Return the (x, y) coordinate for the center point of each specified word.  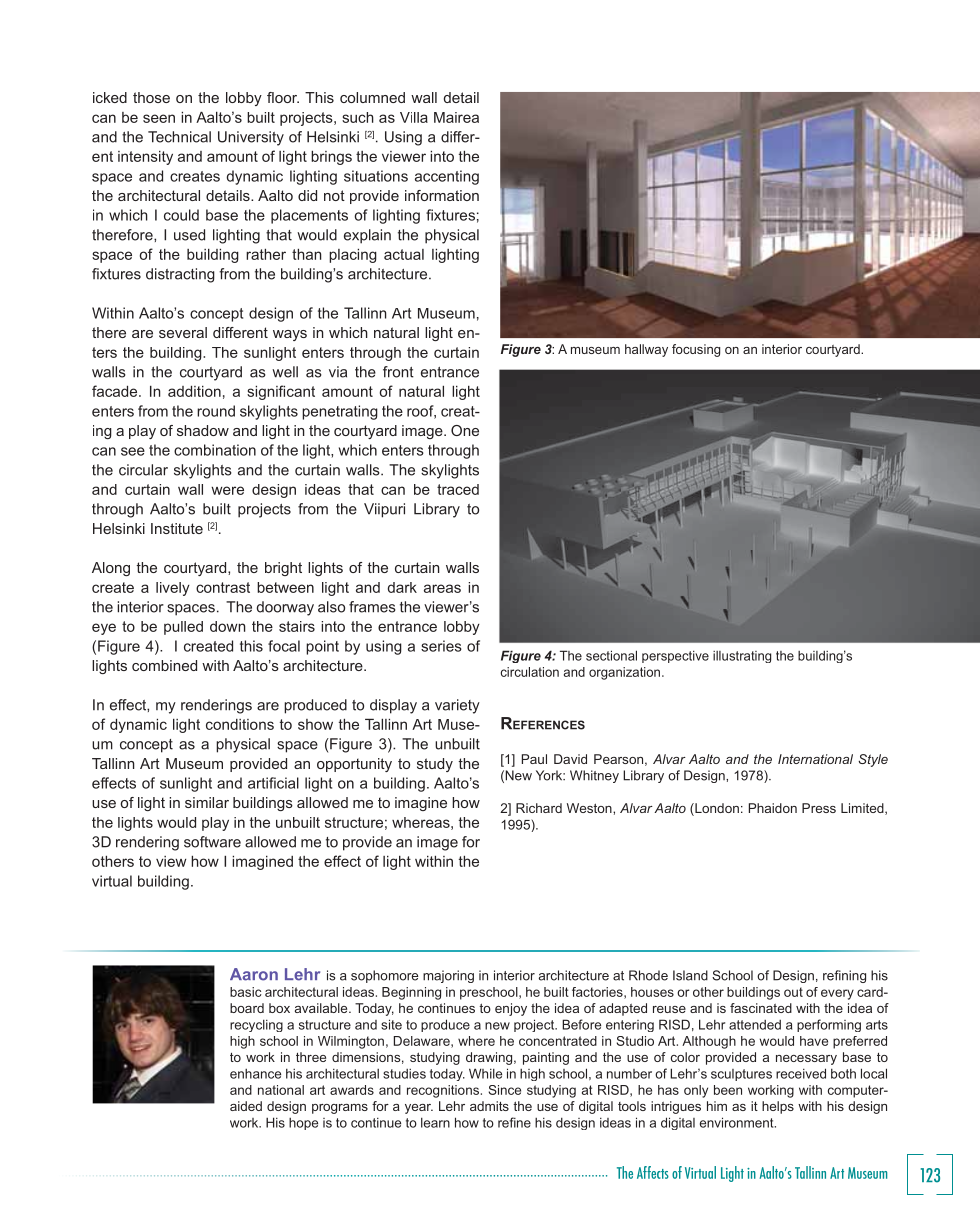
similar (207, 802)
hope (303, 1124)
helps (778, 1107)
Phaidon (773, 808)
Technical (179, 137)
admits (489, 1106)
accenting (447, 177)
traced (458, 489)
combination (215, 450)
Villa (414, 117)
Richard (539, 808)
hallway (646, 350)
